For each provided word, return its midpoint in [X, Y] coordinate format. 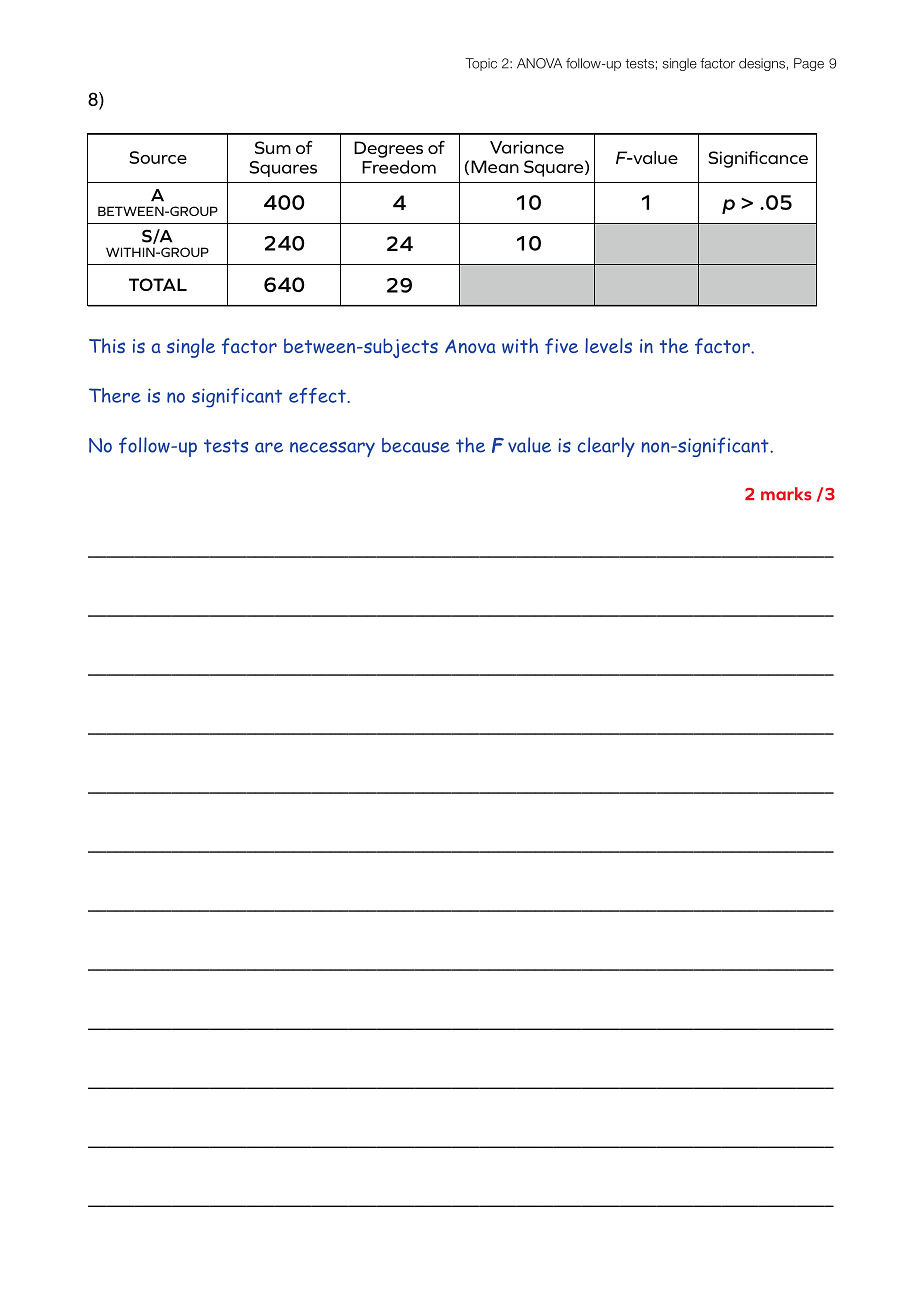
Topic [481, 64]
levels [608, 345]
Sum [273, 147]
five [561, 346]
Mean [495, 166]
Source [158, 157]
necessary [332, 449]
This [107, 345]
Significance [758, 159]
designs [762, 64]
